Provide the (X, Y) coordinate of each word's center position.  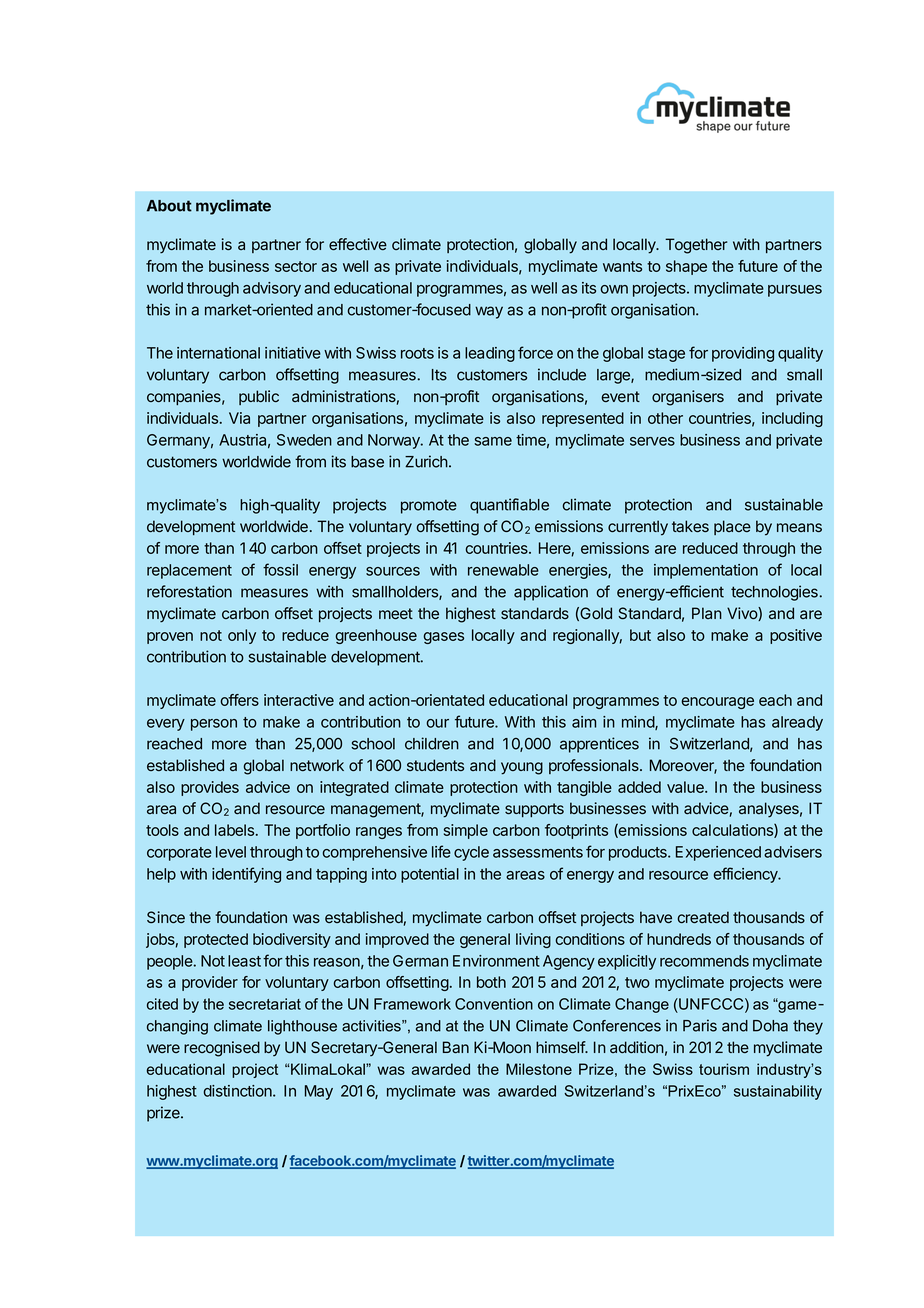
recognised (222, 1049)
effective (358, 244)
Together (696, 246)
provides (210, 788)
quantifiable (509, 506)
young (522, 768)
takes (690, 526)
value (686, 787)
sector (296, 266)
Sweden (304, 440)
